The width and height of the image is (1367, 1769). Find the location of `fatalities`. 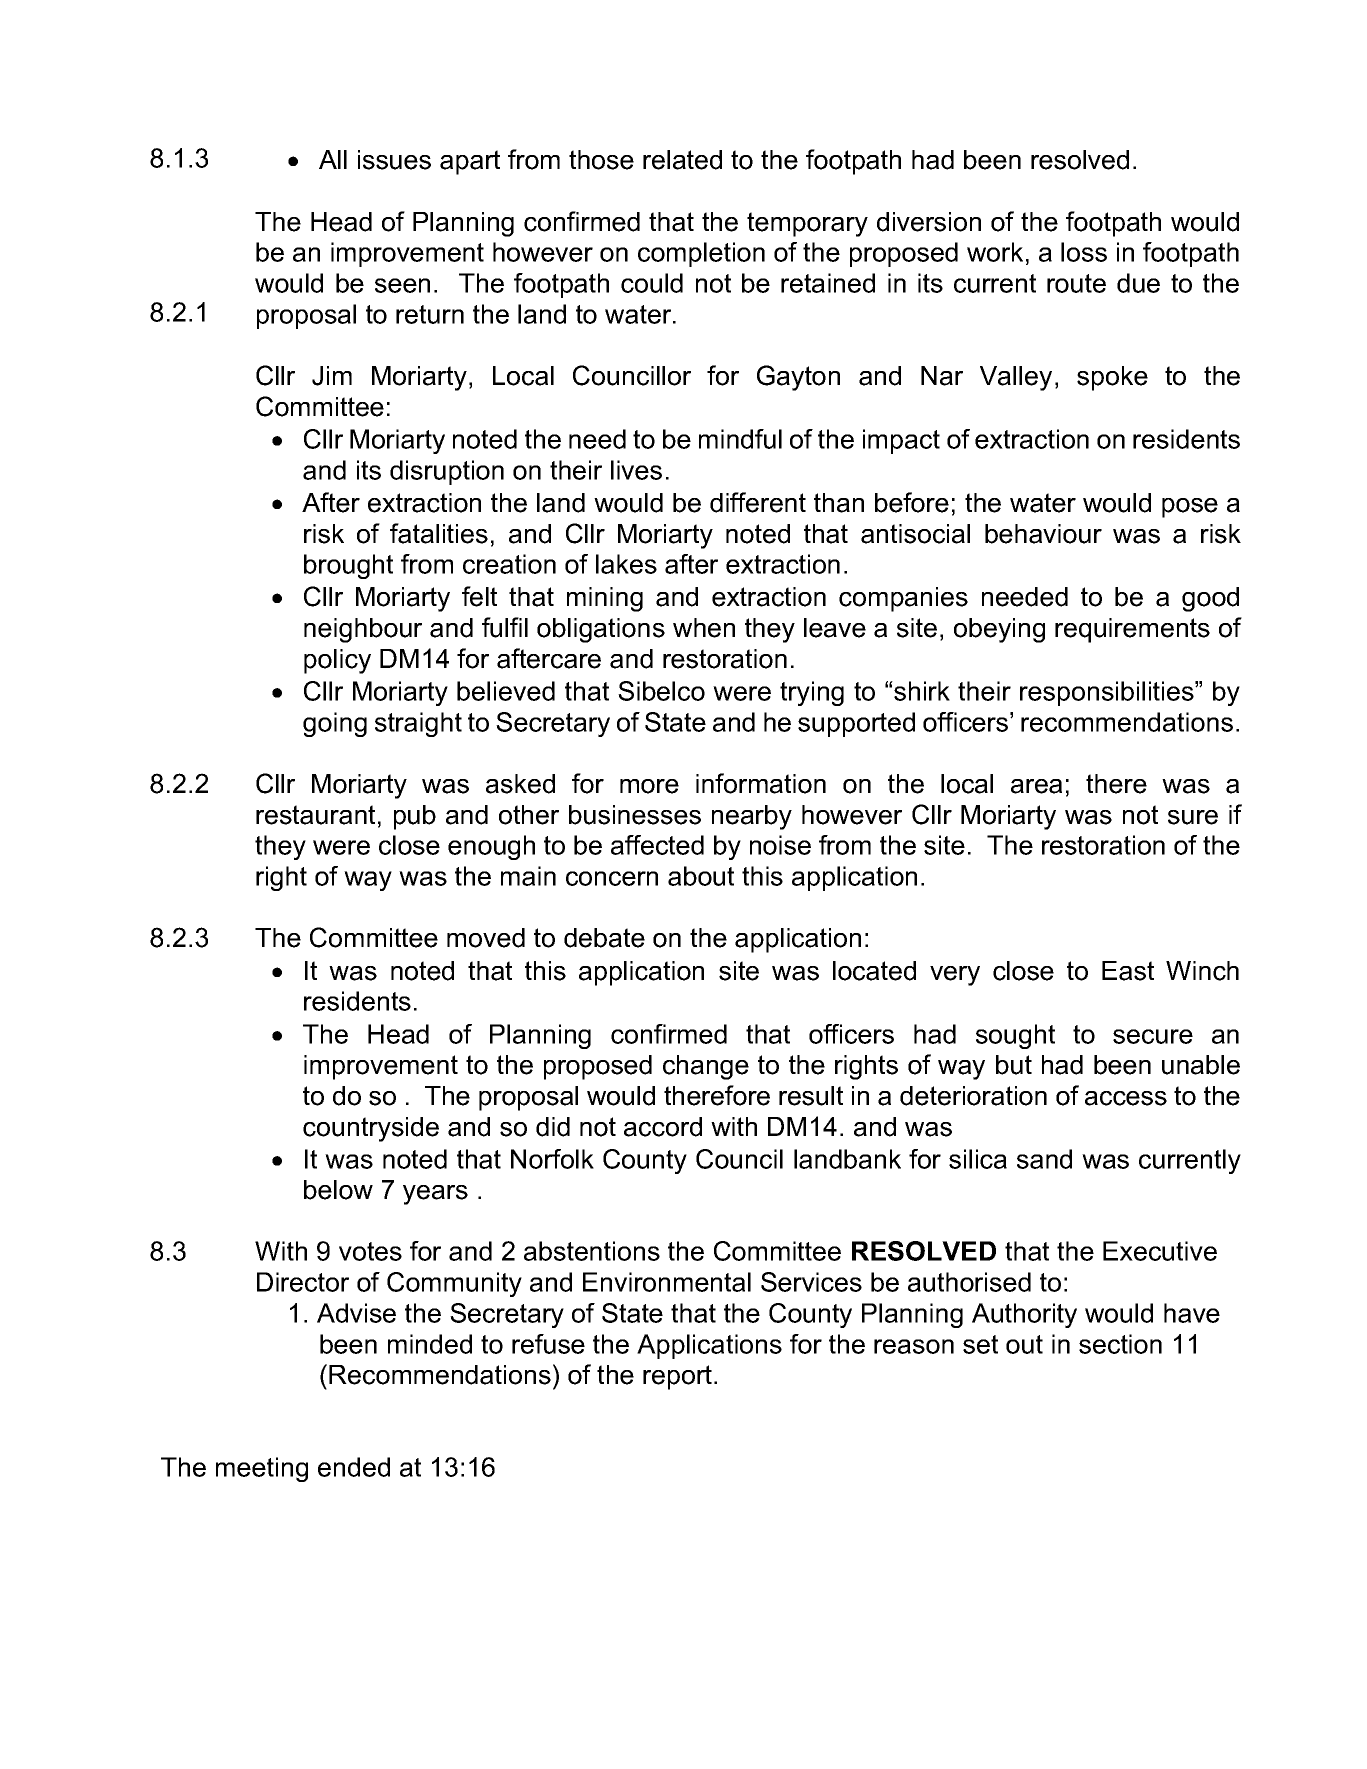

fatalities is located at coordinates (439, 533).
